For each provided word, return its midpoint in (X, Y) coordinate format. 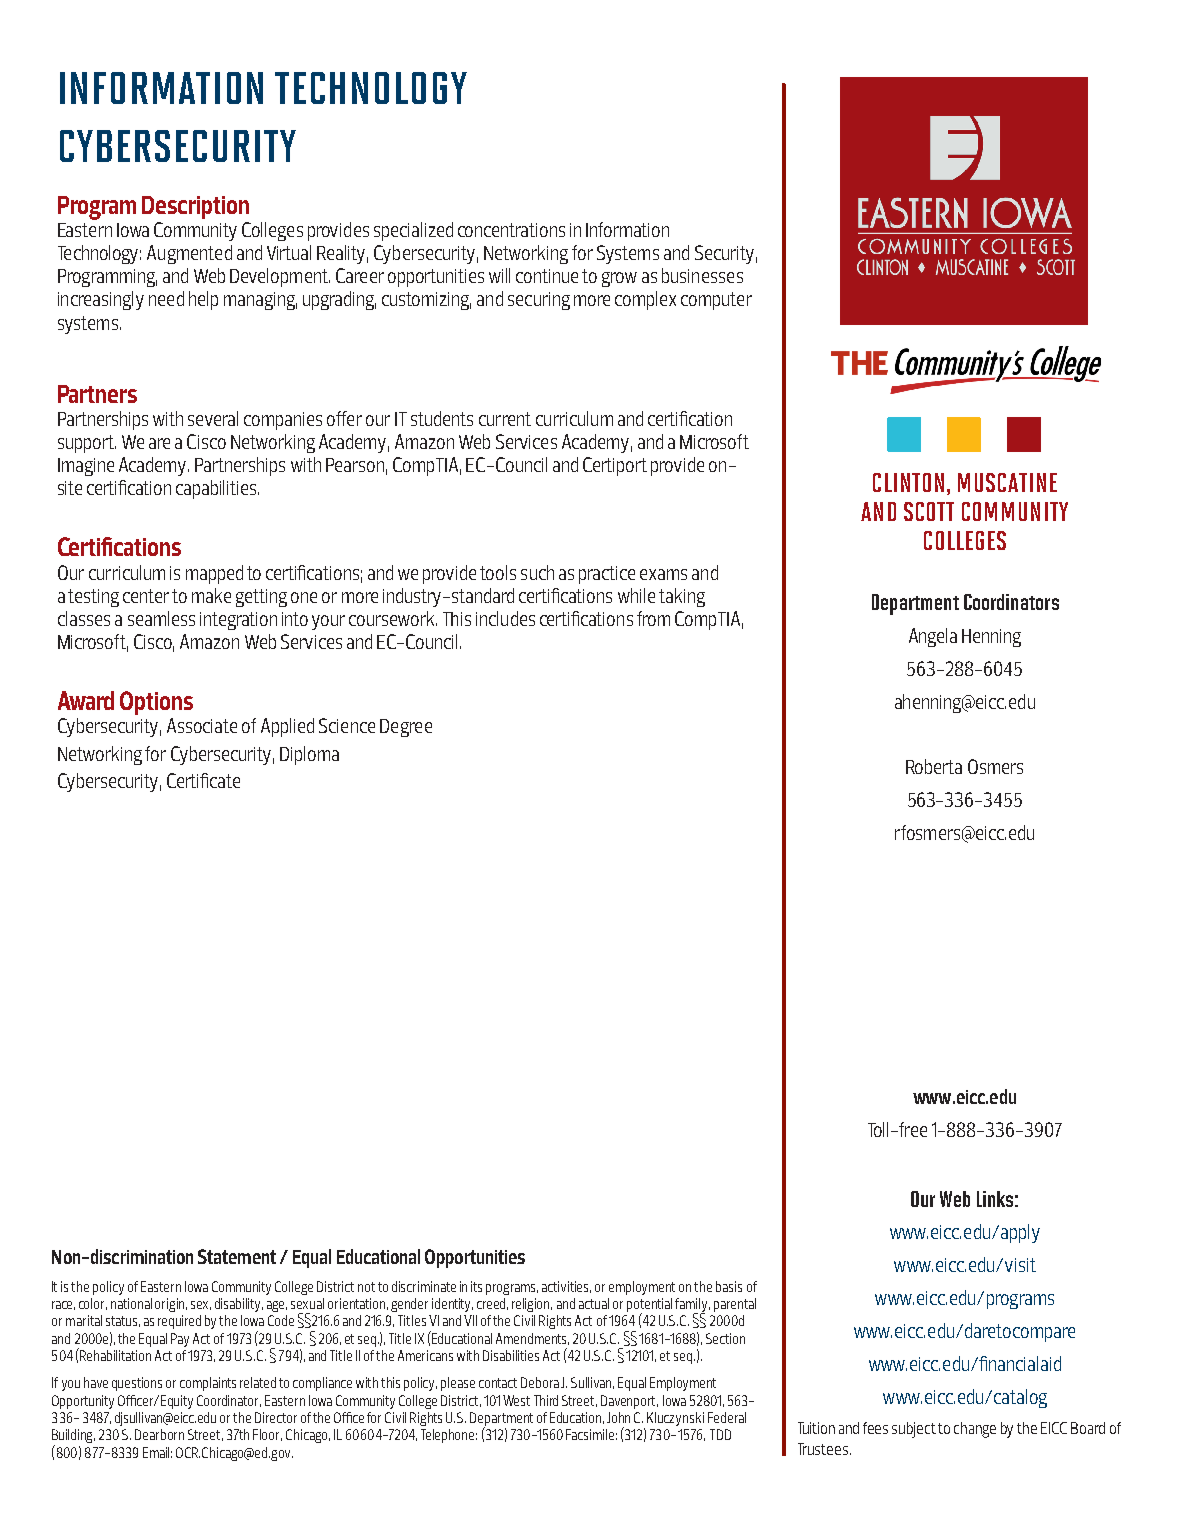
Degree (406, 728)
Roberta (934, 766)
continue (547, 276)
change (975, 1430)
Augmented (189, 254)
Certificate (203, 780)
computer (716, 301)
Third (546, 1400)
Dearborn (159, 1434)
